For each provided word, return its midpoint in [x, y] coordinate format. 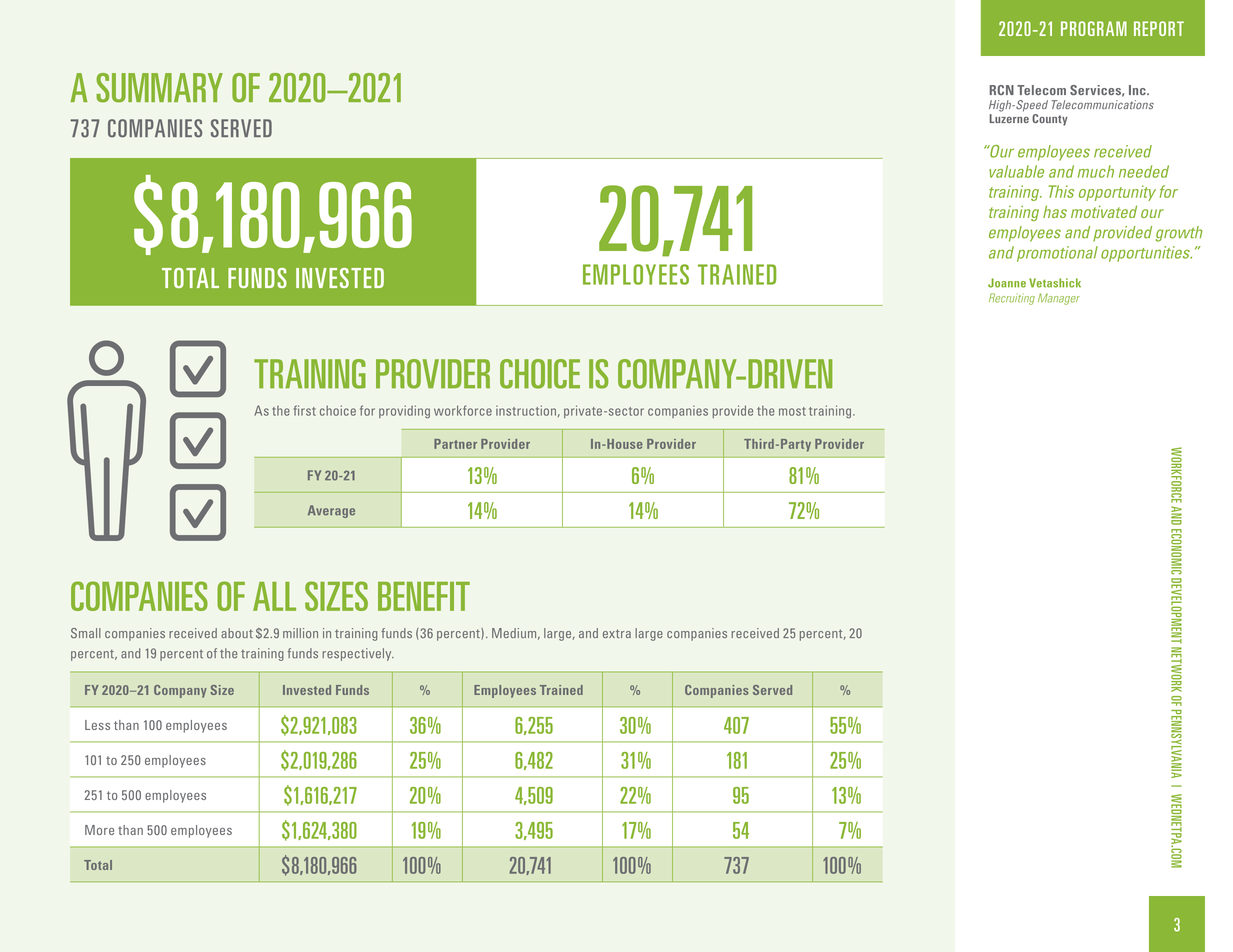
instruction [526, 410]
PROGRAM [1094, 28]
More [99, 830]
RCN [1002, 90]
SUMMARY [159, 88]
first [305, 410]
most [792, 411]
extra [617, 633]
